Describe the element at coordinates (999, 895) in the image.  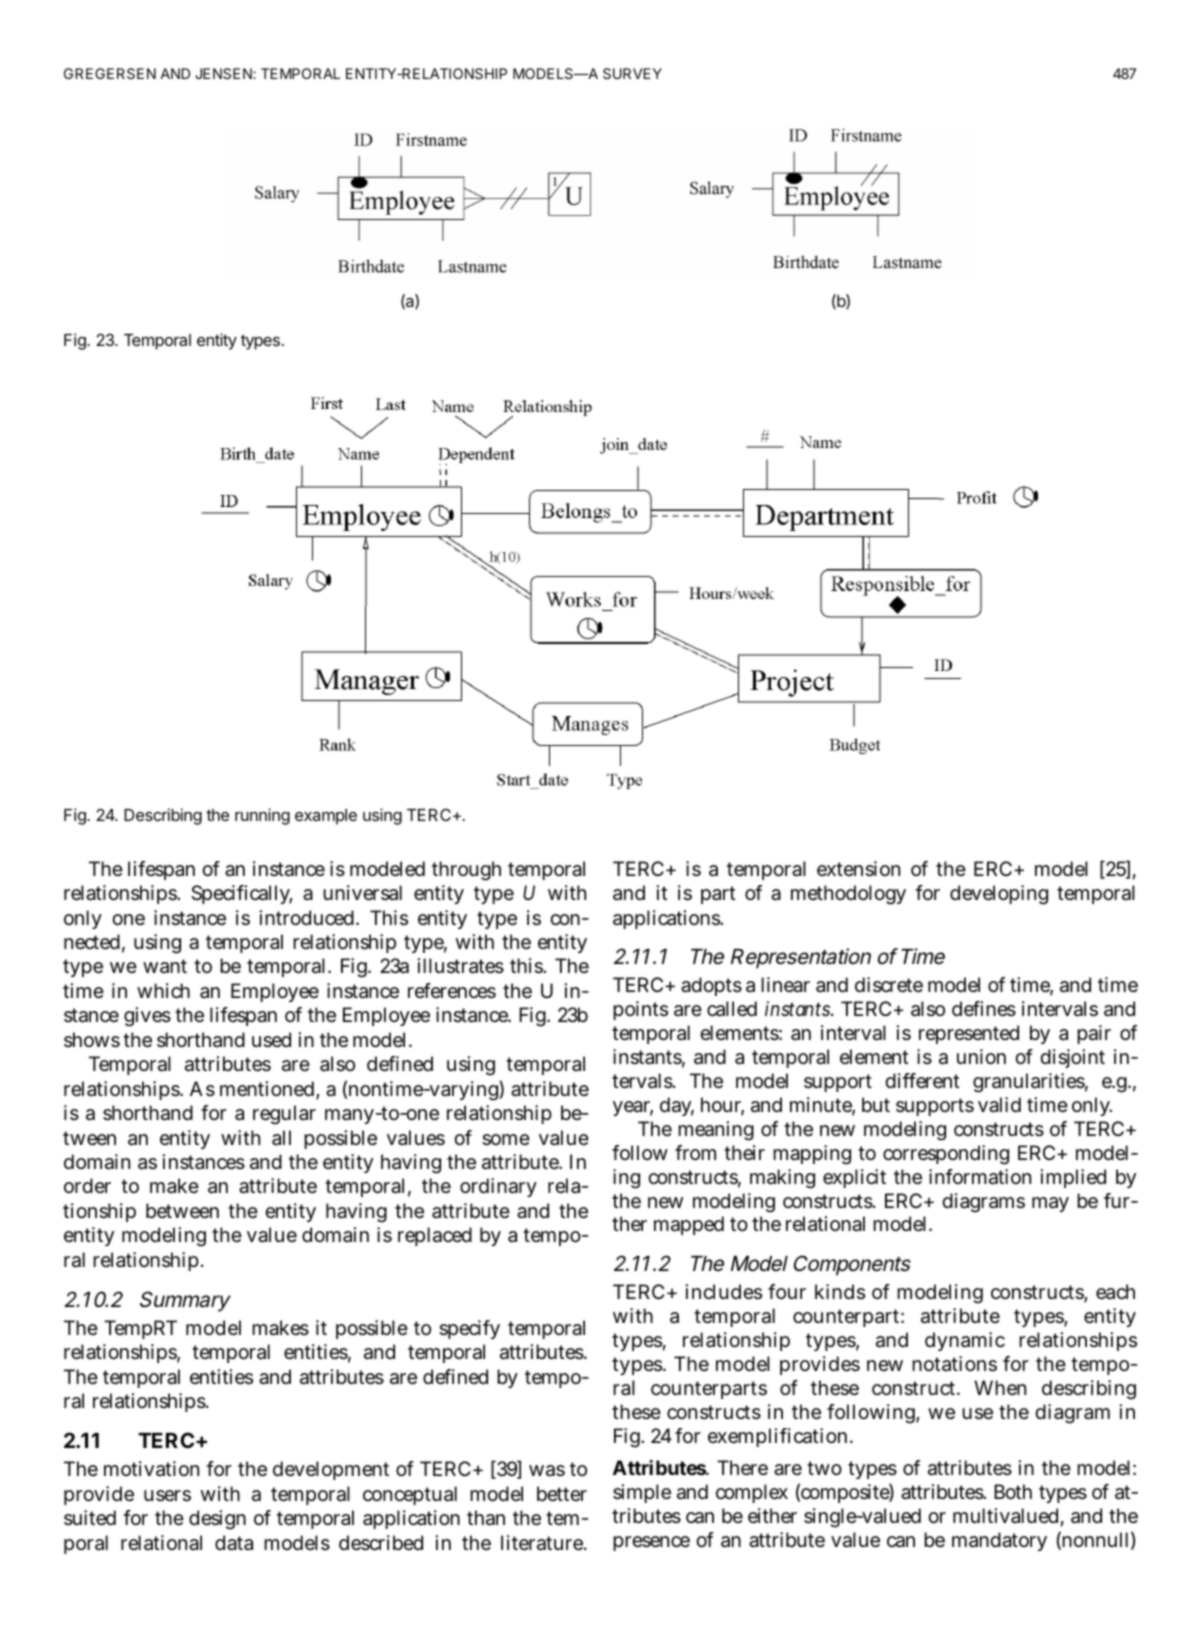
I see `developing` at that location.
